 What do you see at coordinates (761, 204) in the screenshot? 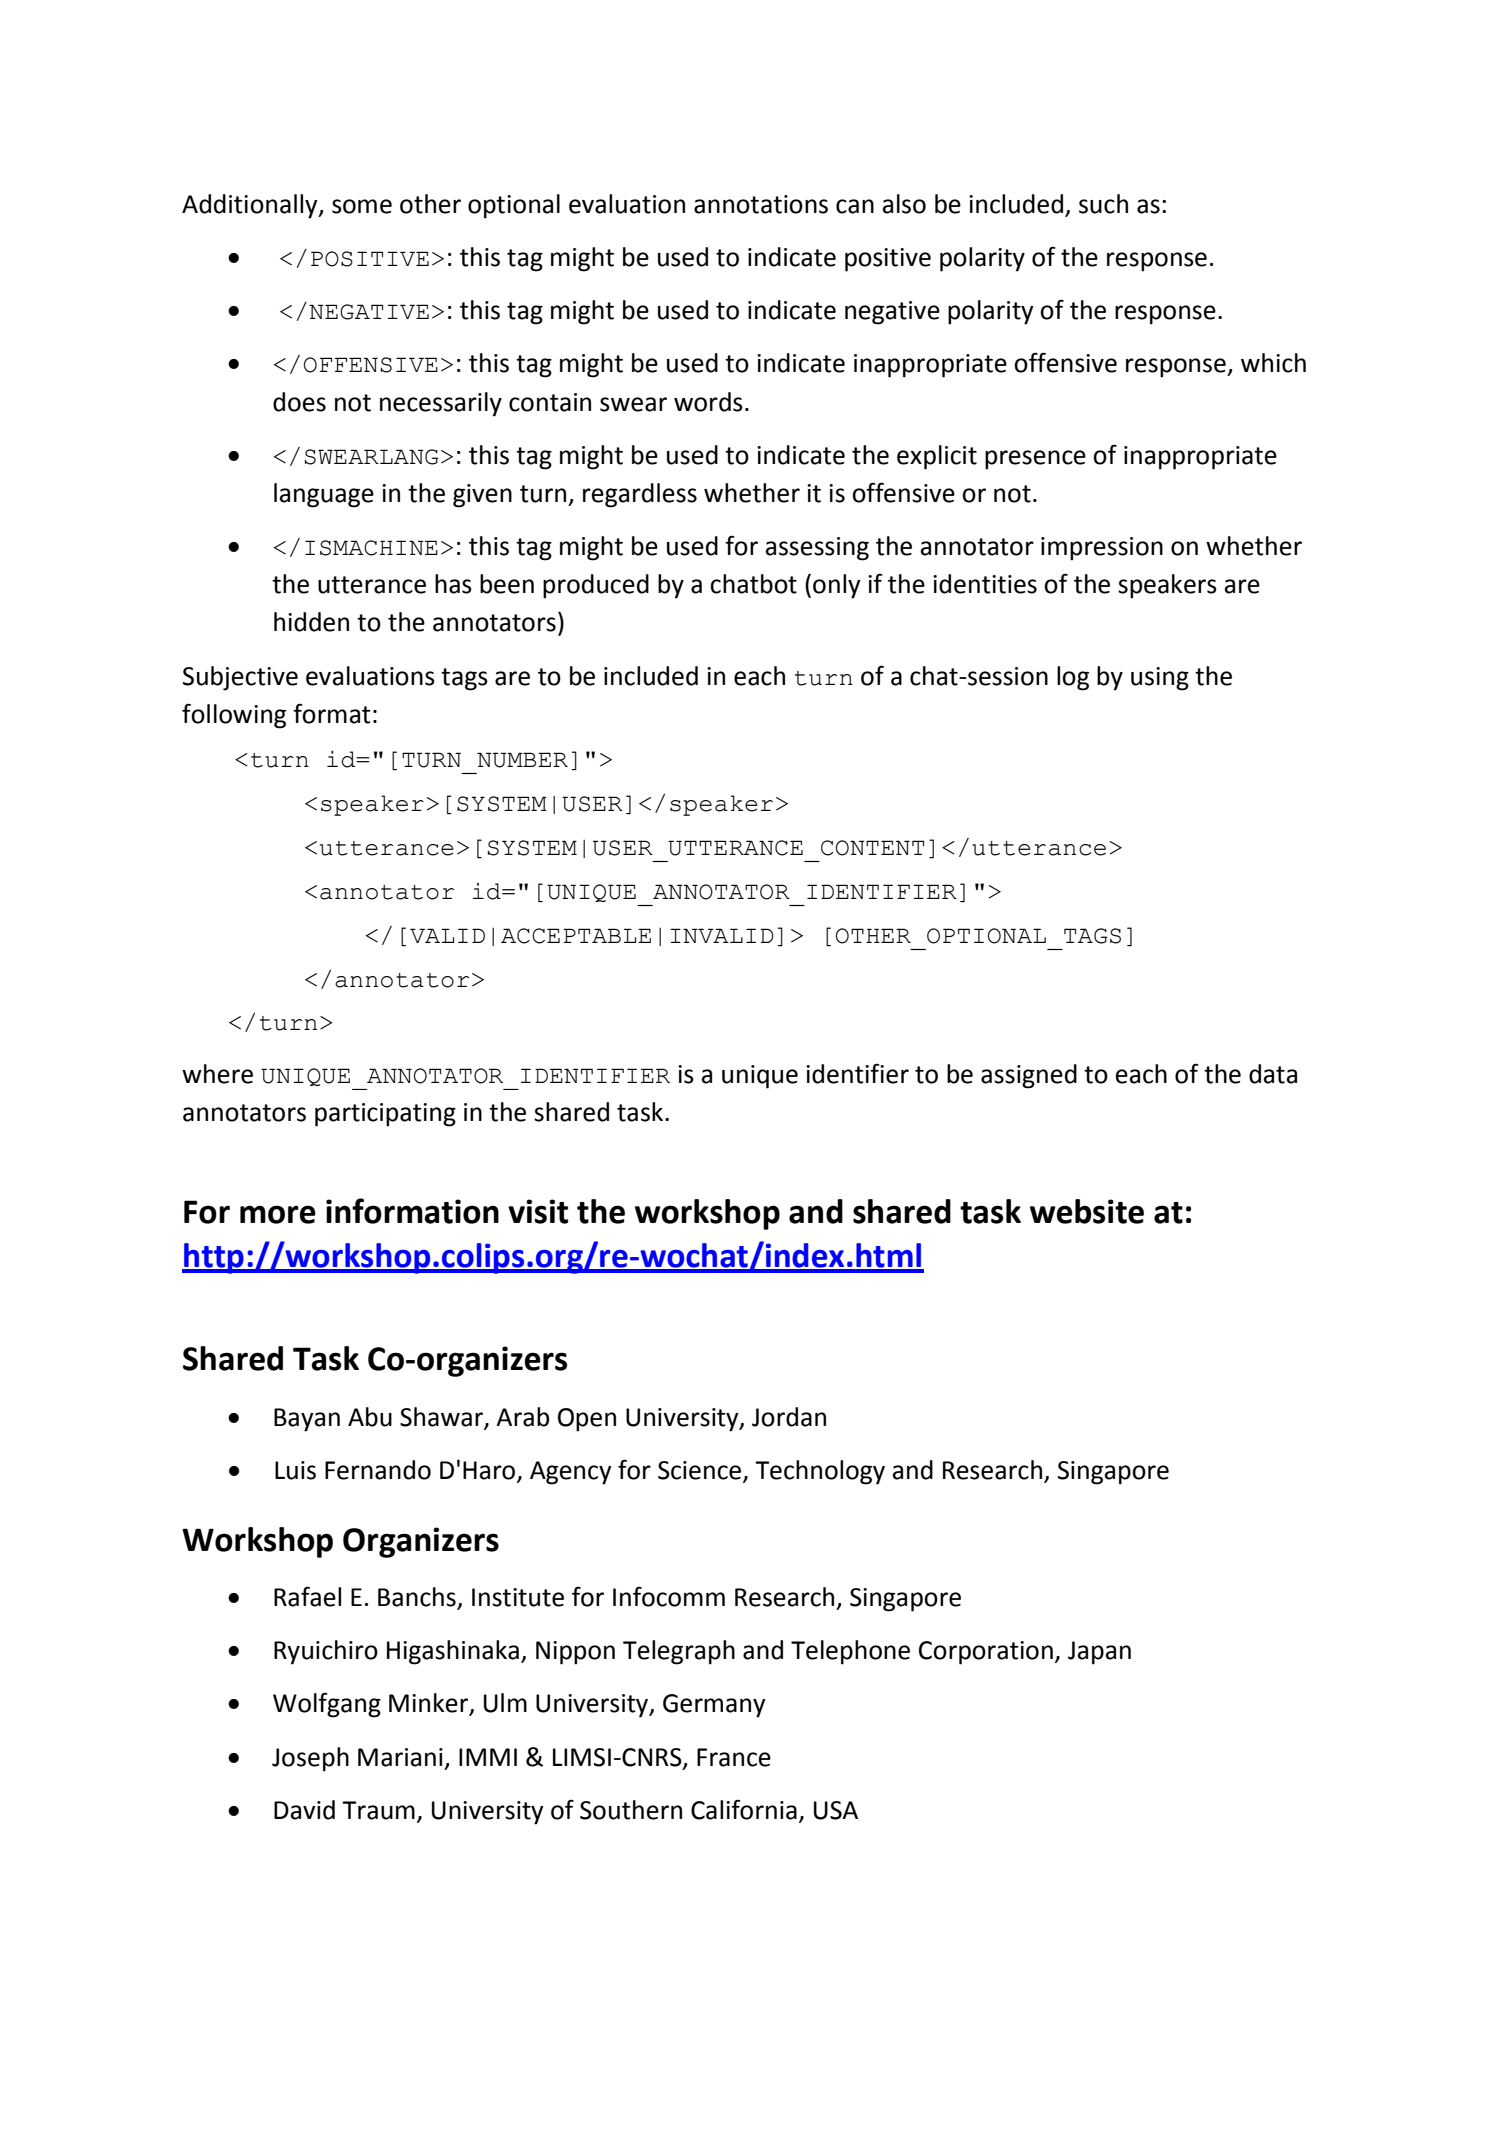
I see `annotations` at bounding box center [761, 204].
